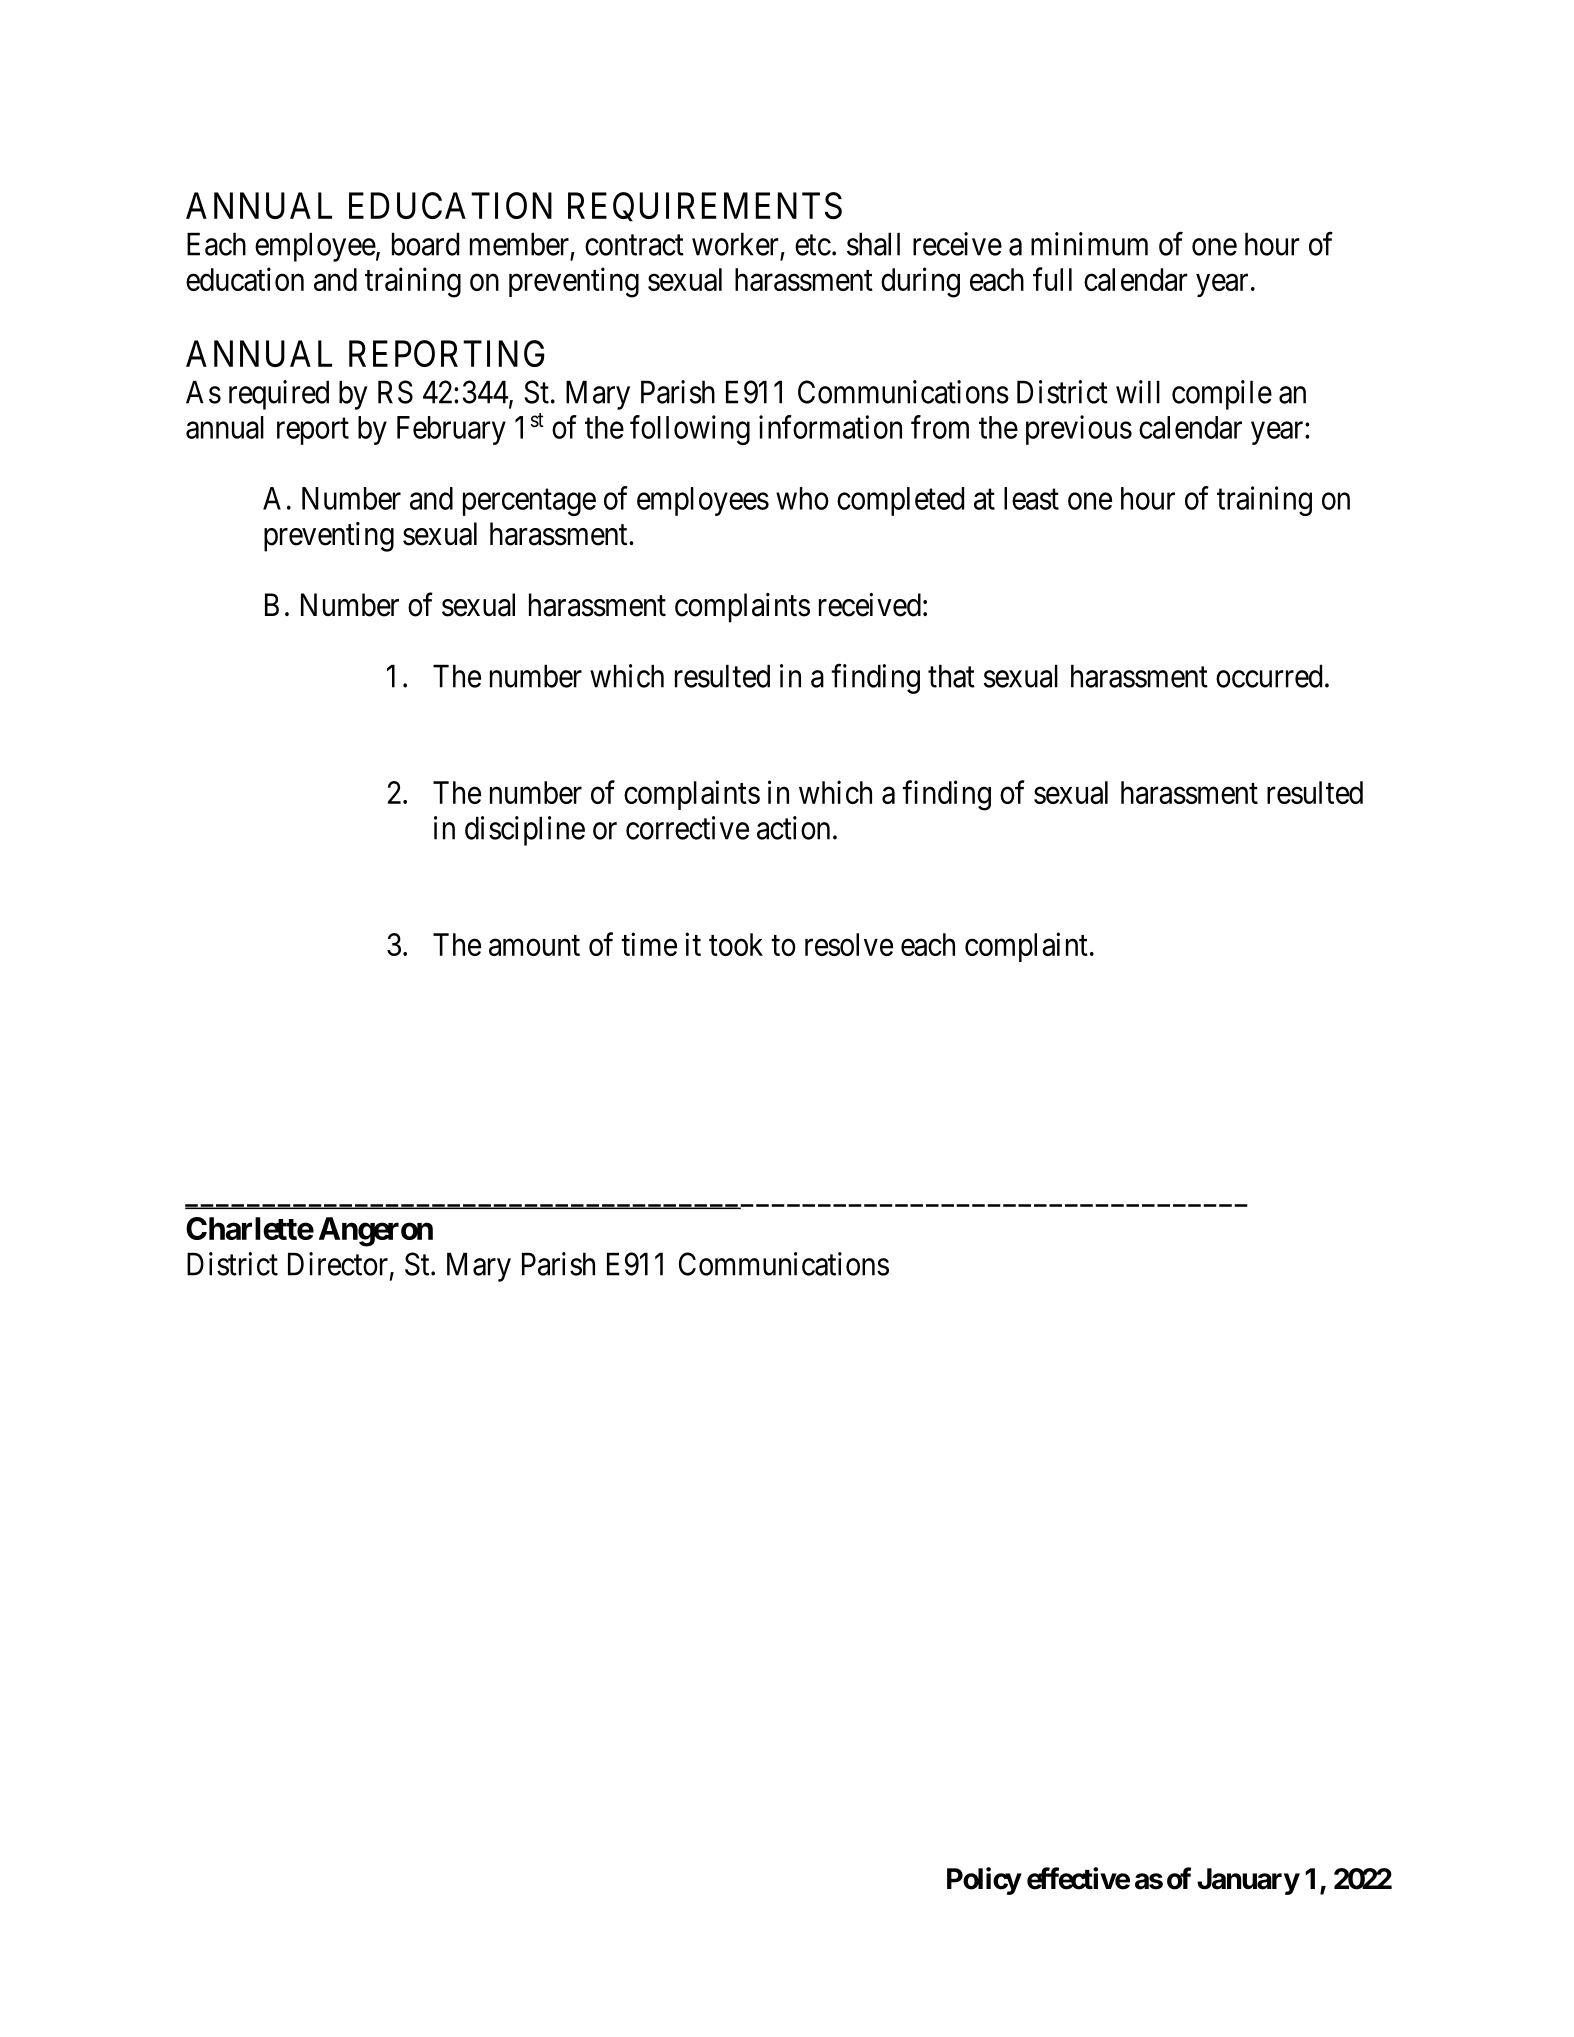  I want to click on minimum, so click(1089, 244).
